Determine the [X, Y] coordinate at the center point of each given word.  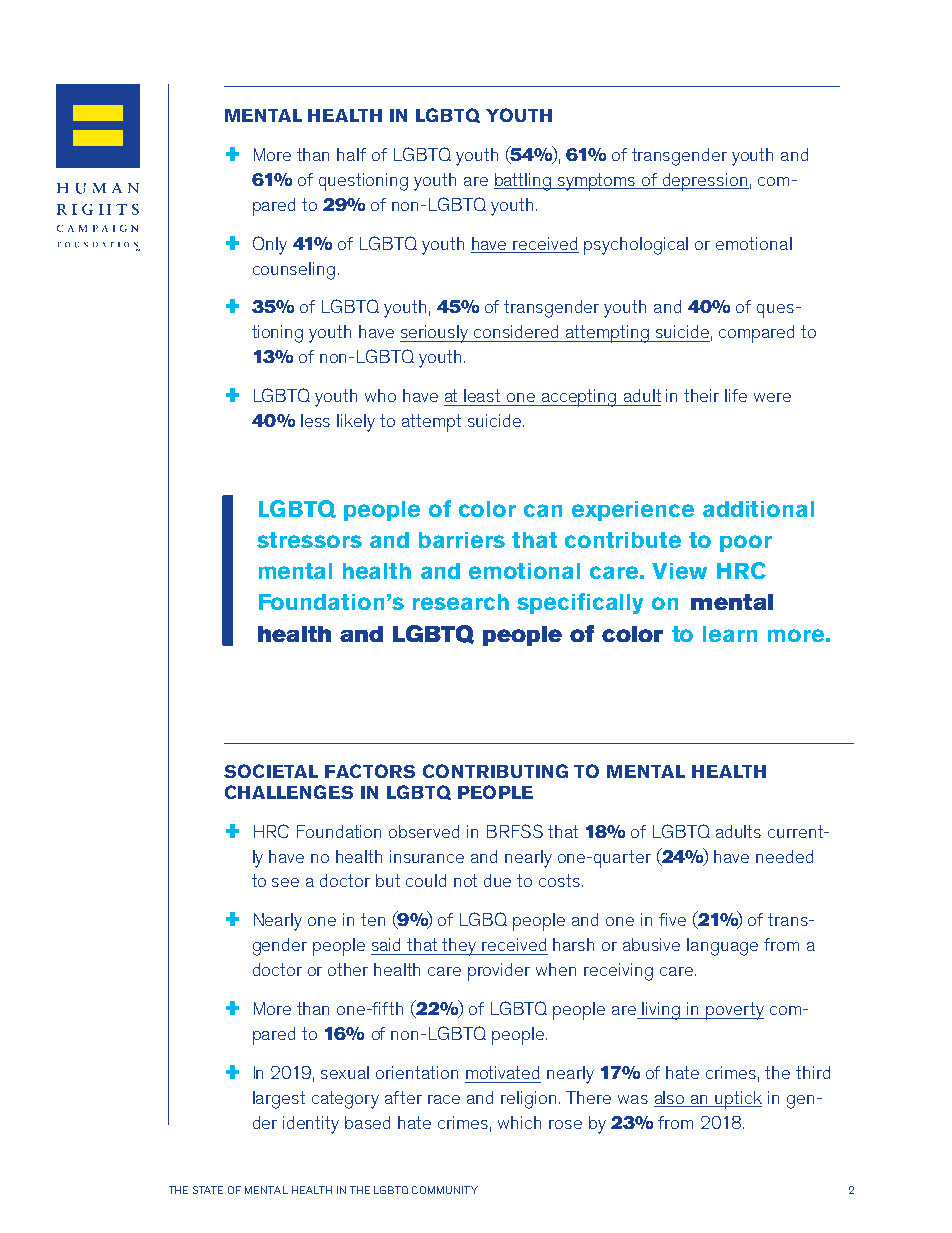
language [722, 947]
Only [270, 245]
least [482, 395]
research [461, 602]
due [497, 880]
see [285, 882]
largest [279, 1100]
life [736, 395]
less [315, 420]
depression [705, 182]
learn [730, 634]
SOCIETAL [271, 771]
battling [523, 182]
